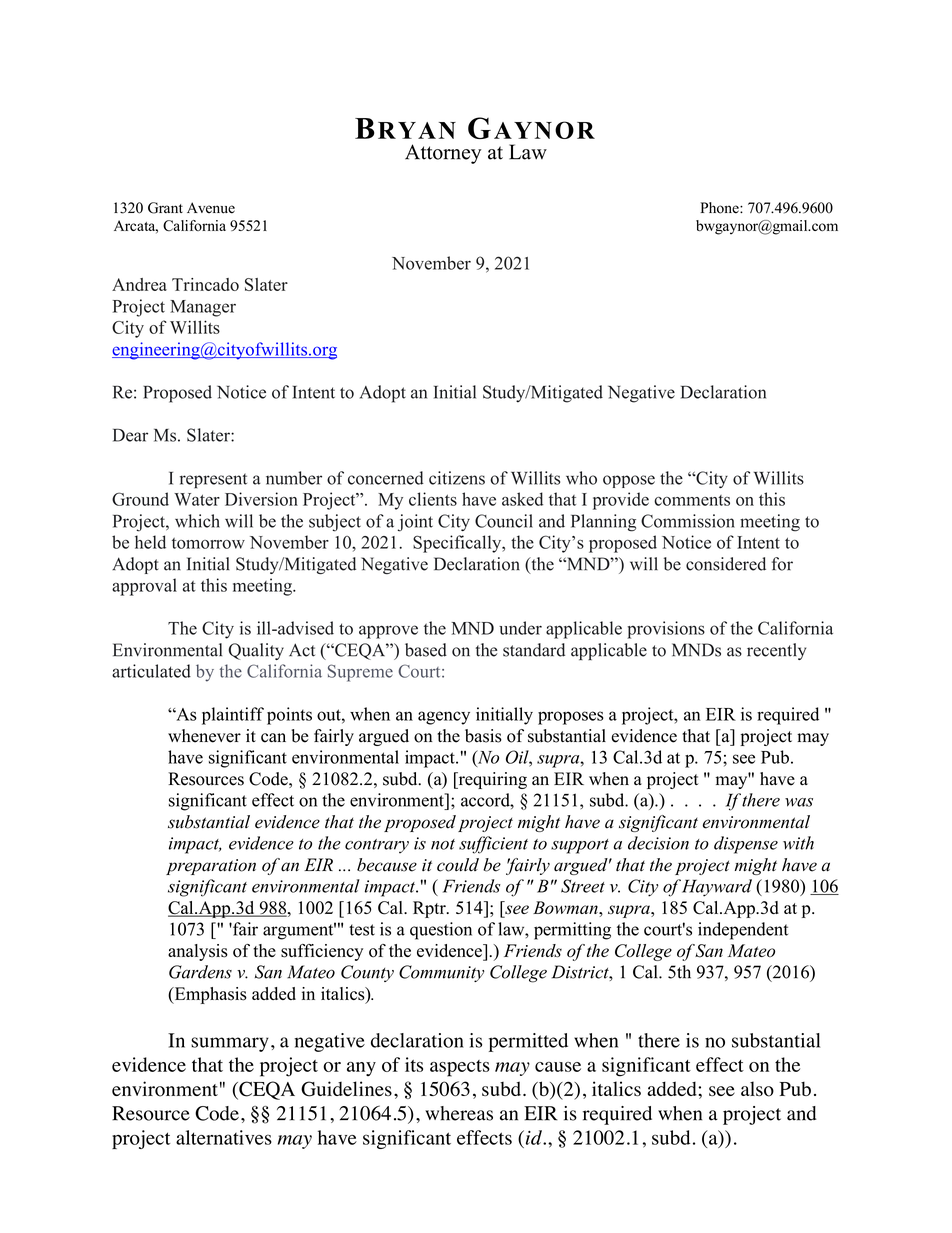 The width and height of the screenshot is (952, 1233). I want to click on based, so click(426, 650).
